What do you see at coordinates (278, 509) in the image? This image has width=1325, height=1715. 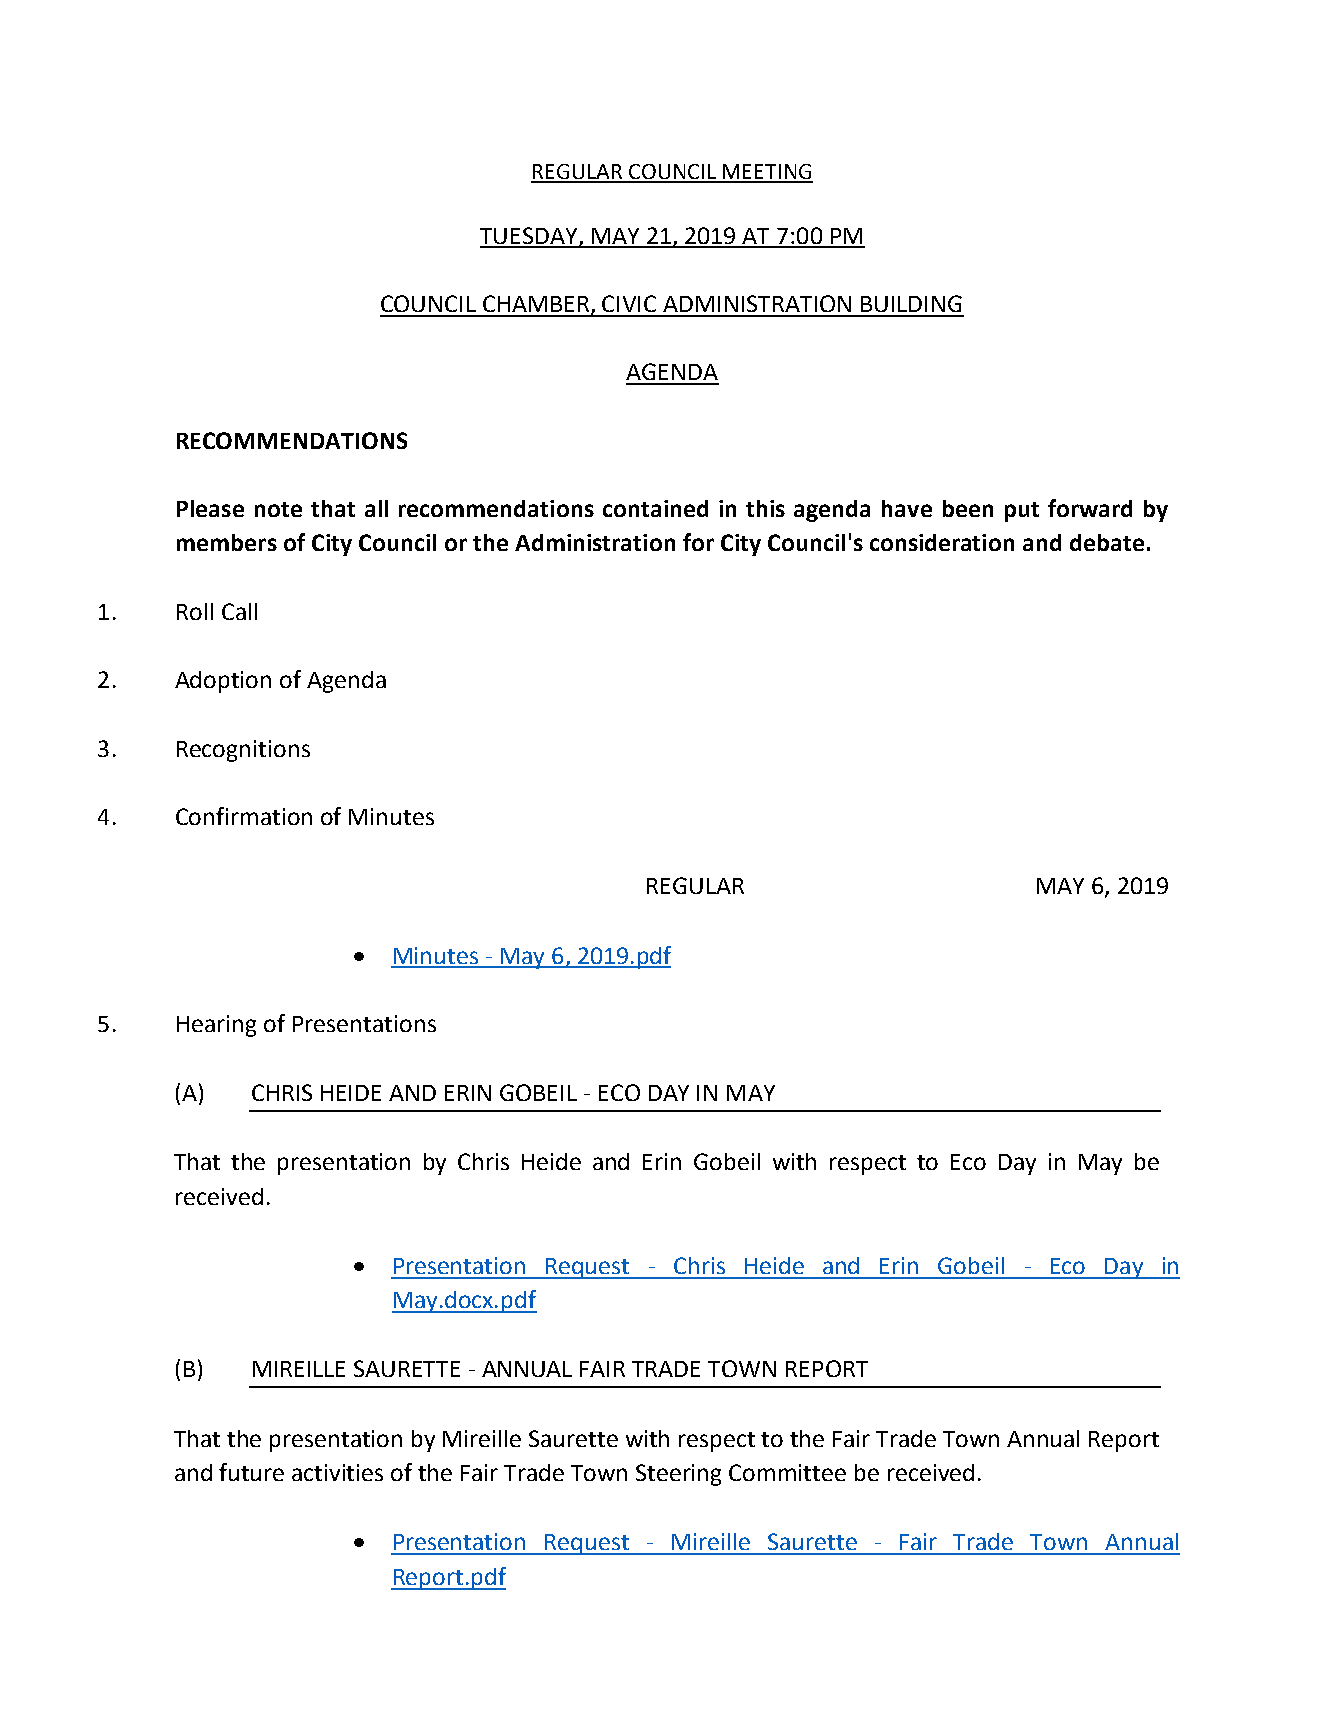 I see `note` at bounding box center [278, 509].
